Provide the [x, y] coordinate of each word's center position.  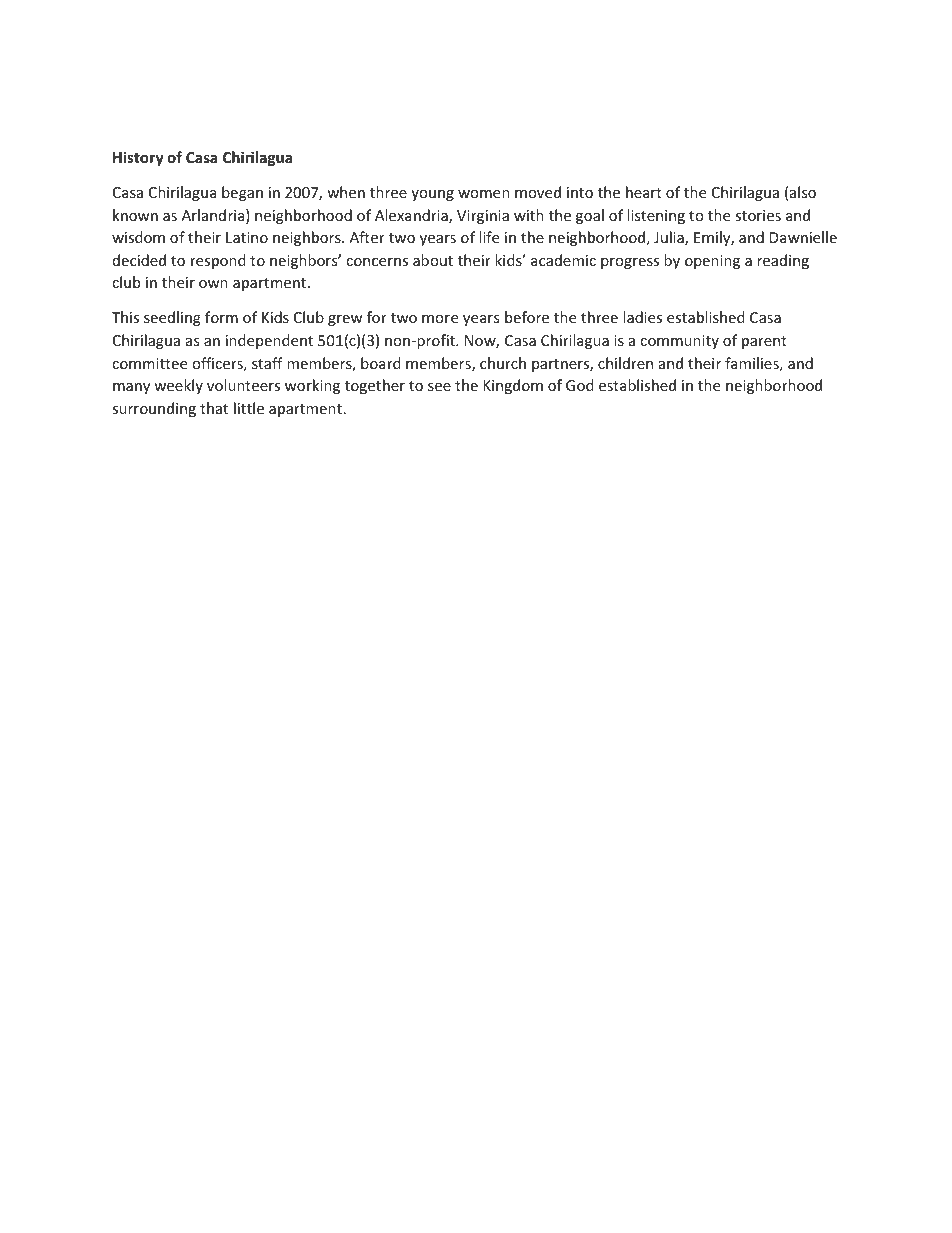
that [214, 408]
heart [644, 192]
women [484, 194]
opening [712, 262]
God [580, 385]
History [138, 158]
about [433, 260]
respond [218, 261]
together [375, 386]
